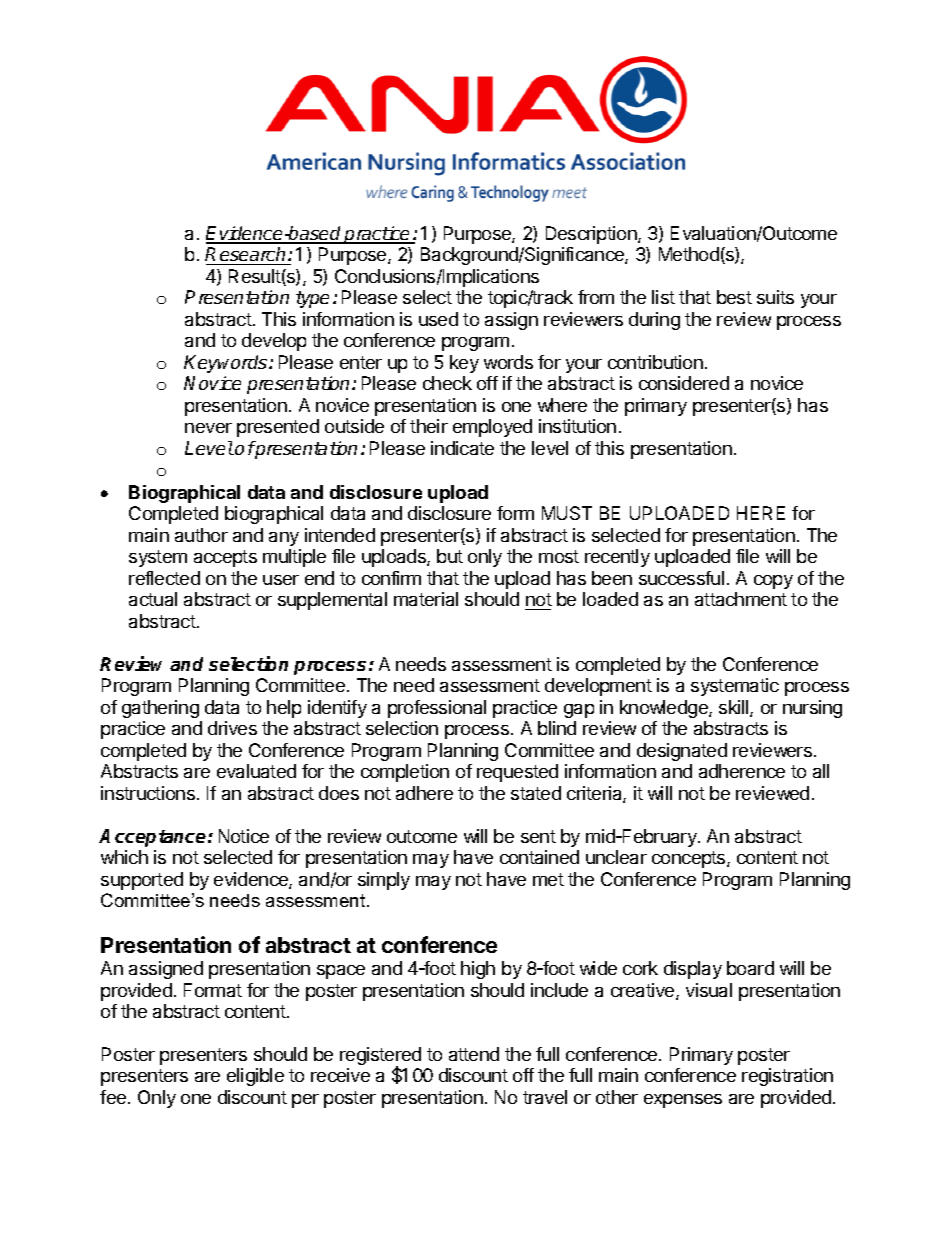 Image resolution: width=952 pixels, height=1233 pixels. Describe the element at coordinates (201, 535) in the page. I see `author` at that location.
